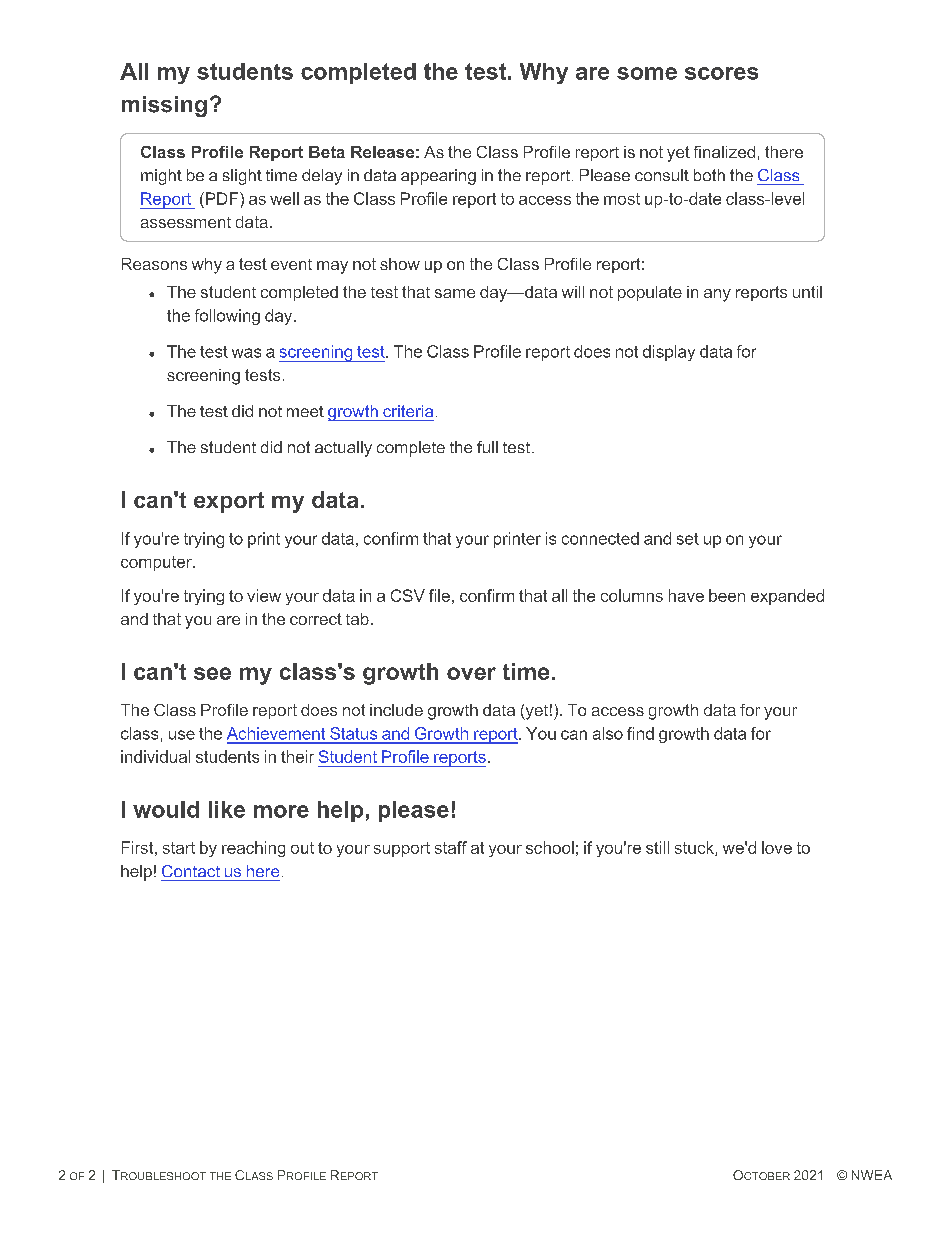 Image resolution: width=952 pixels, height=1233 pixels. Describe the element at coordinates (727, 595) in the screenshot. I see `been` at that location.
